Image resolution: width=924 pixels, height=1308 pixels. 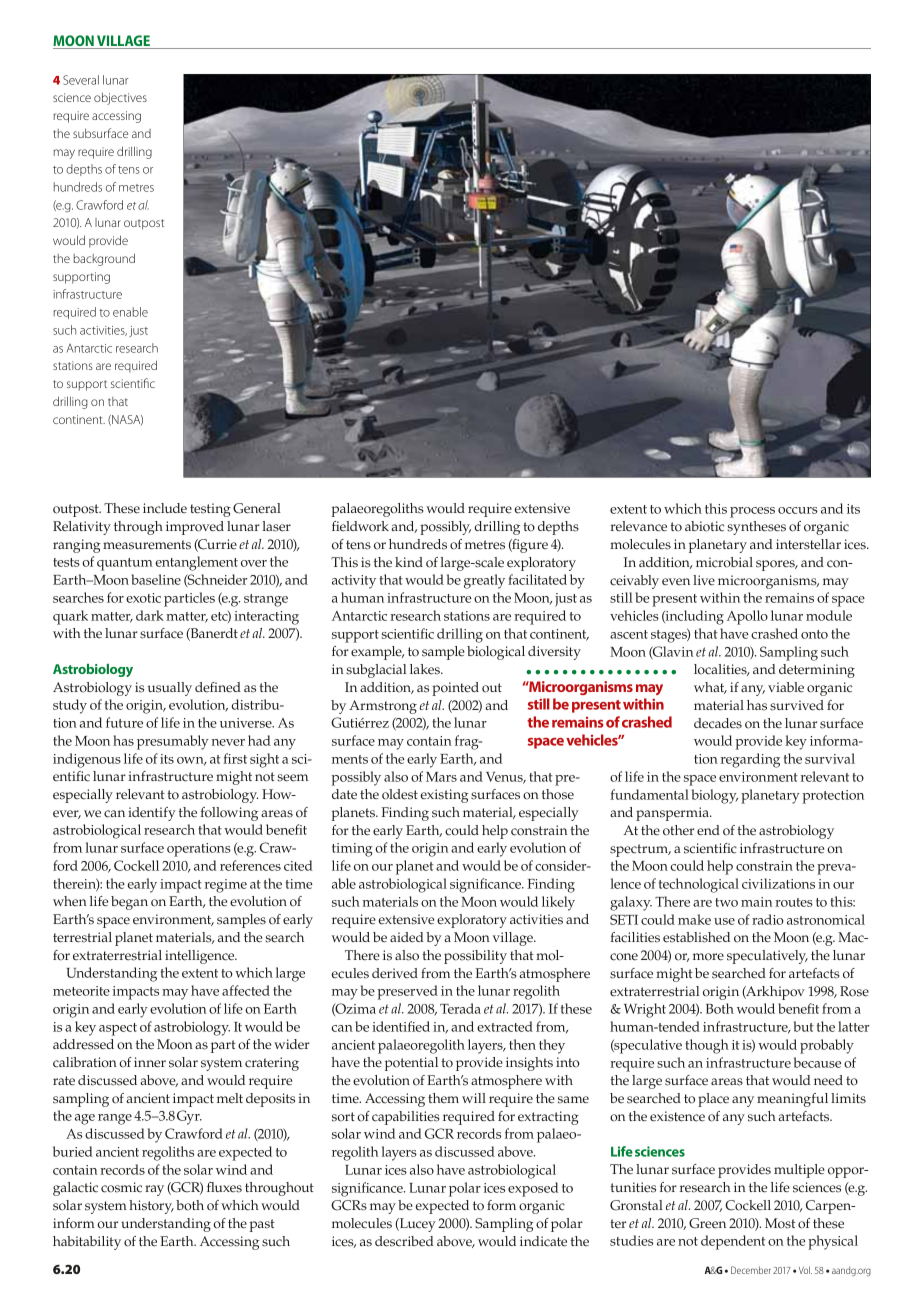 What do you see at coordinates (752, 512) in the document?
I see `process` at bounding box center [752, 512].
